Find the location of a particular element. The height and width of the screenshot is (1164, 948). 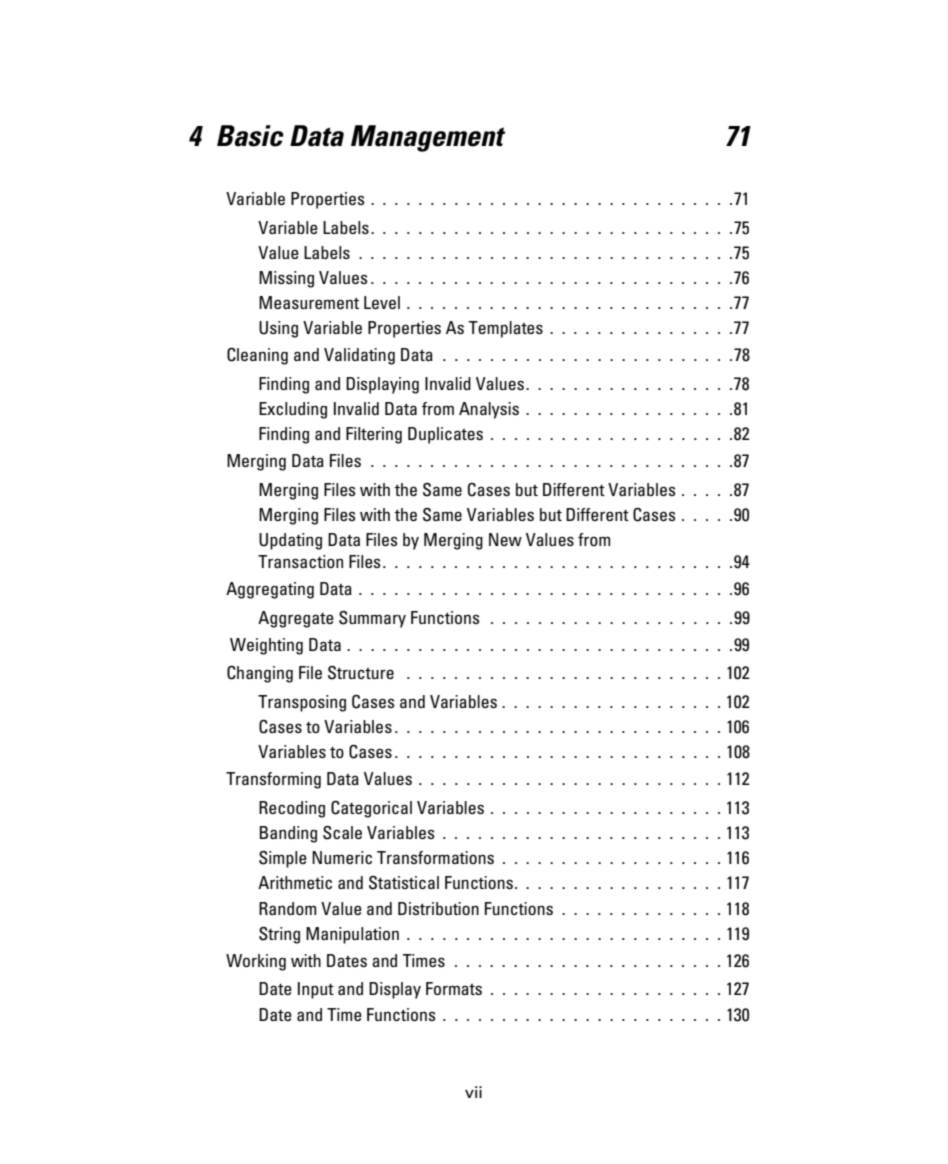

Basic is located at coordinates (250, 136).
